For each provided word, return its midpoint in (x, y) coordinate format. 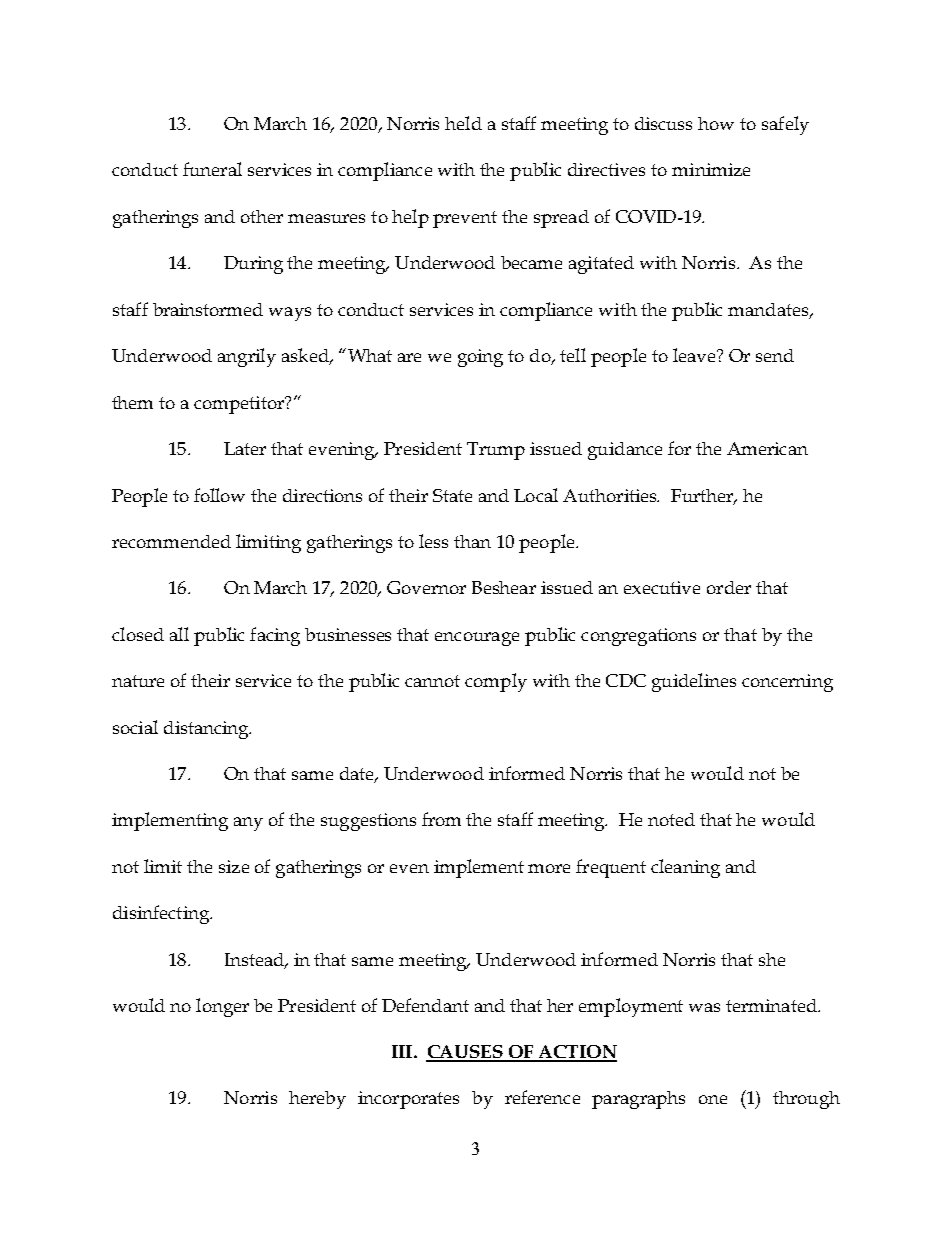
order (729, 587)
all (179, 634)
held (463, 123)
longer (222, 1007)
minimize (711, 169)
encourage (477, 639)
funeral (212, 169)
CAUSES (465, 1053)
